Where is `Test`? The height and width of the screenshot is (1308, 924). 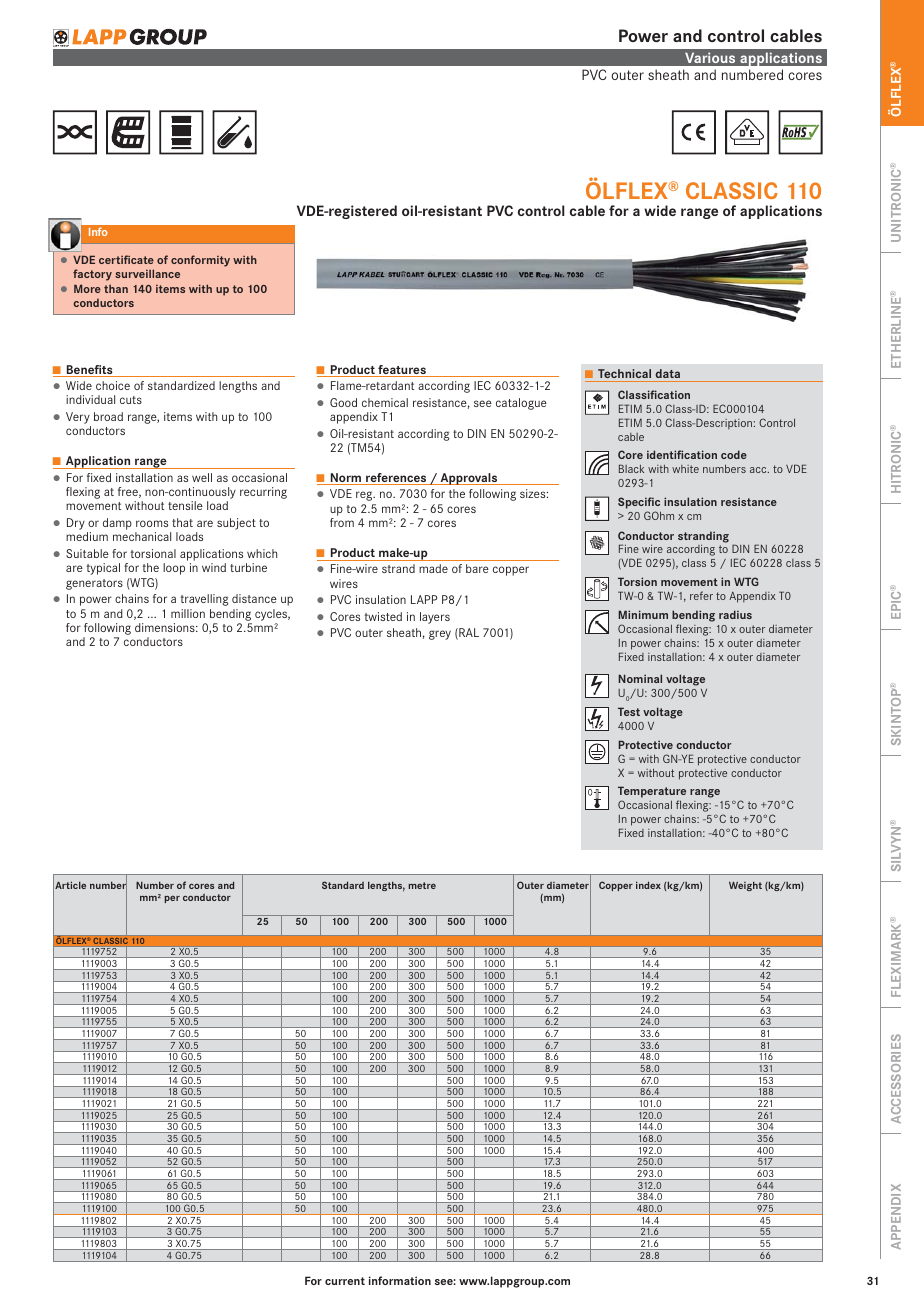
Test is located at coordinates (629, 711).
